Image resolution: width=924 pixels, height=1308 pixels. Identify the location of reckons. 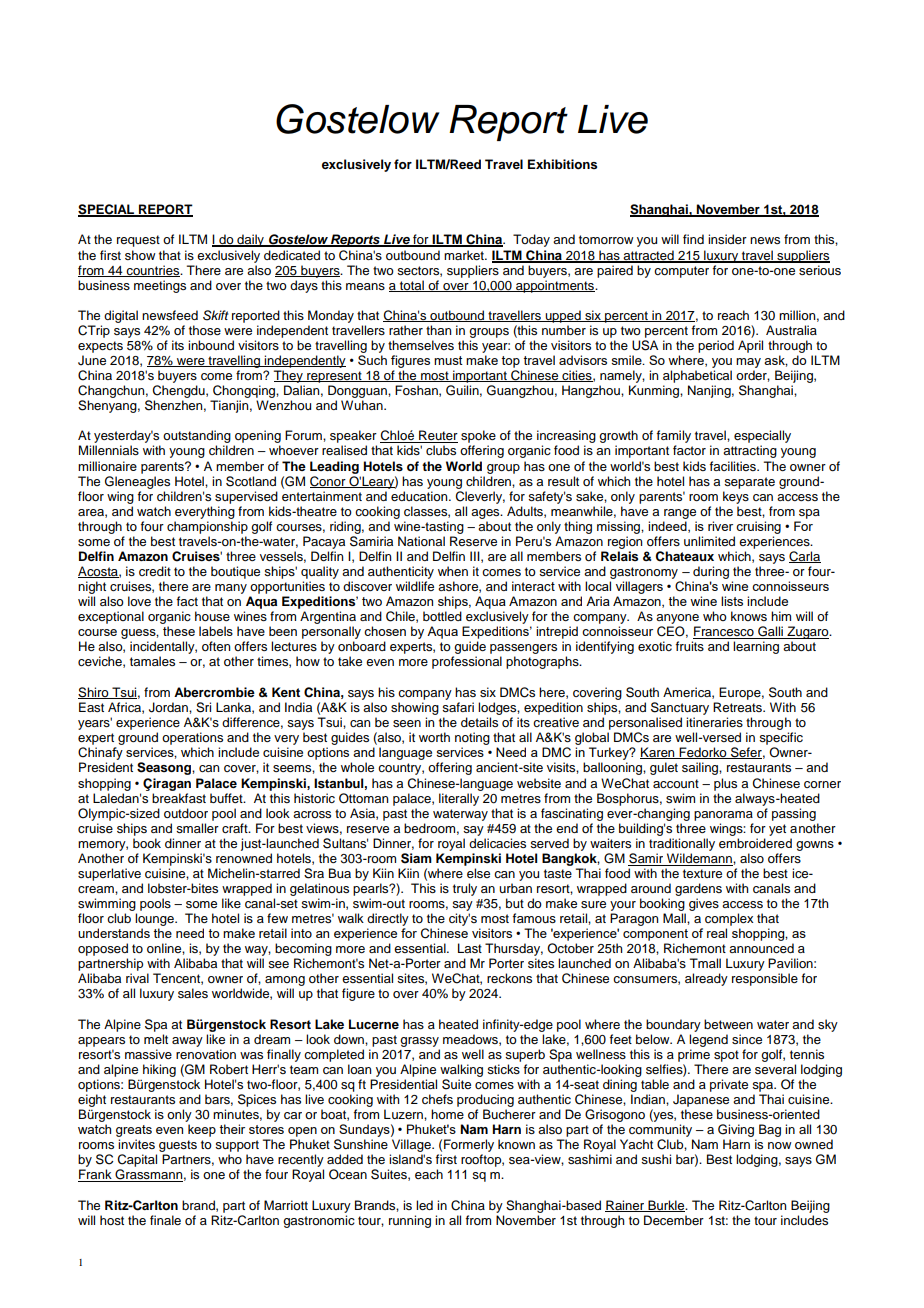
(509, 978).
